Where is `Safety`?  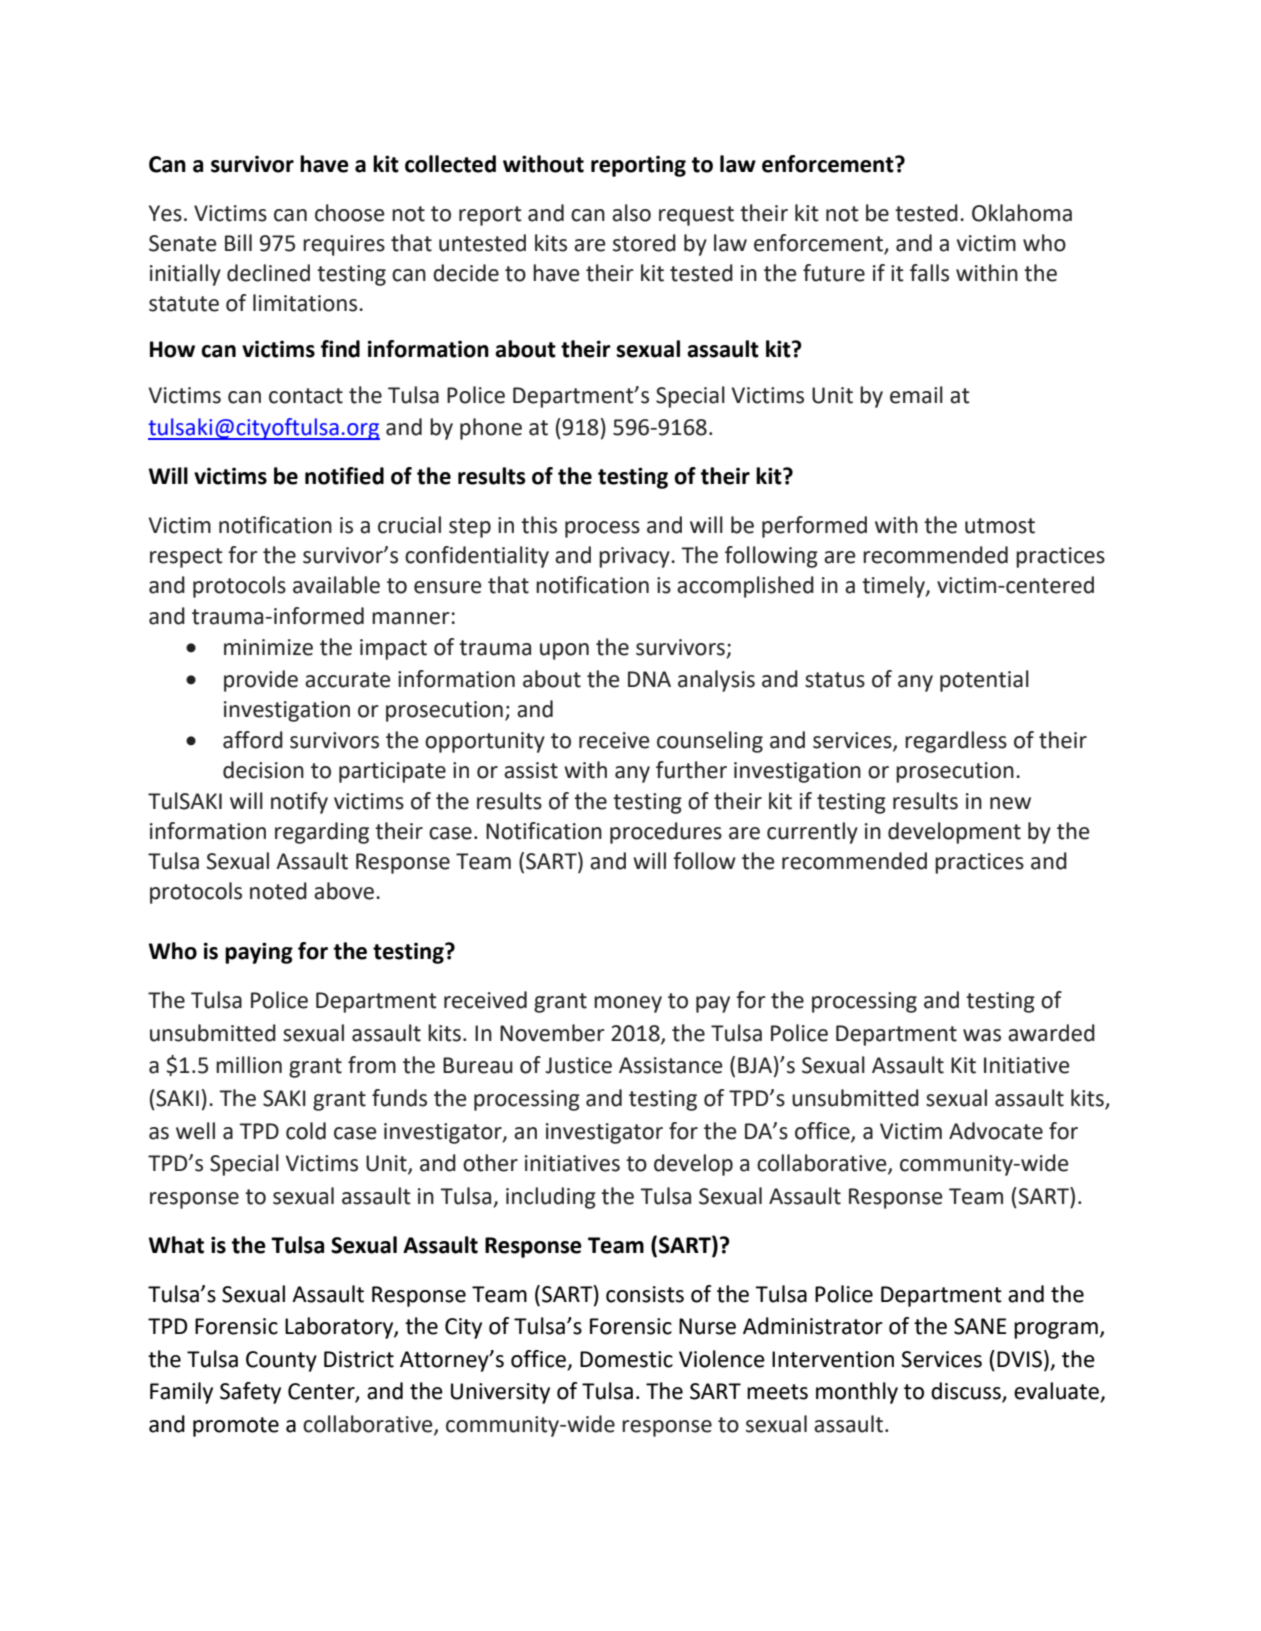
Safety is located at coordinates (250, 1393).
